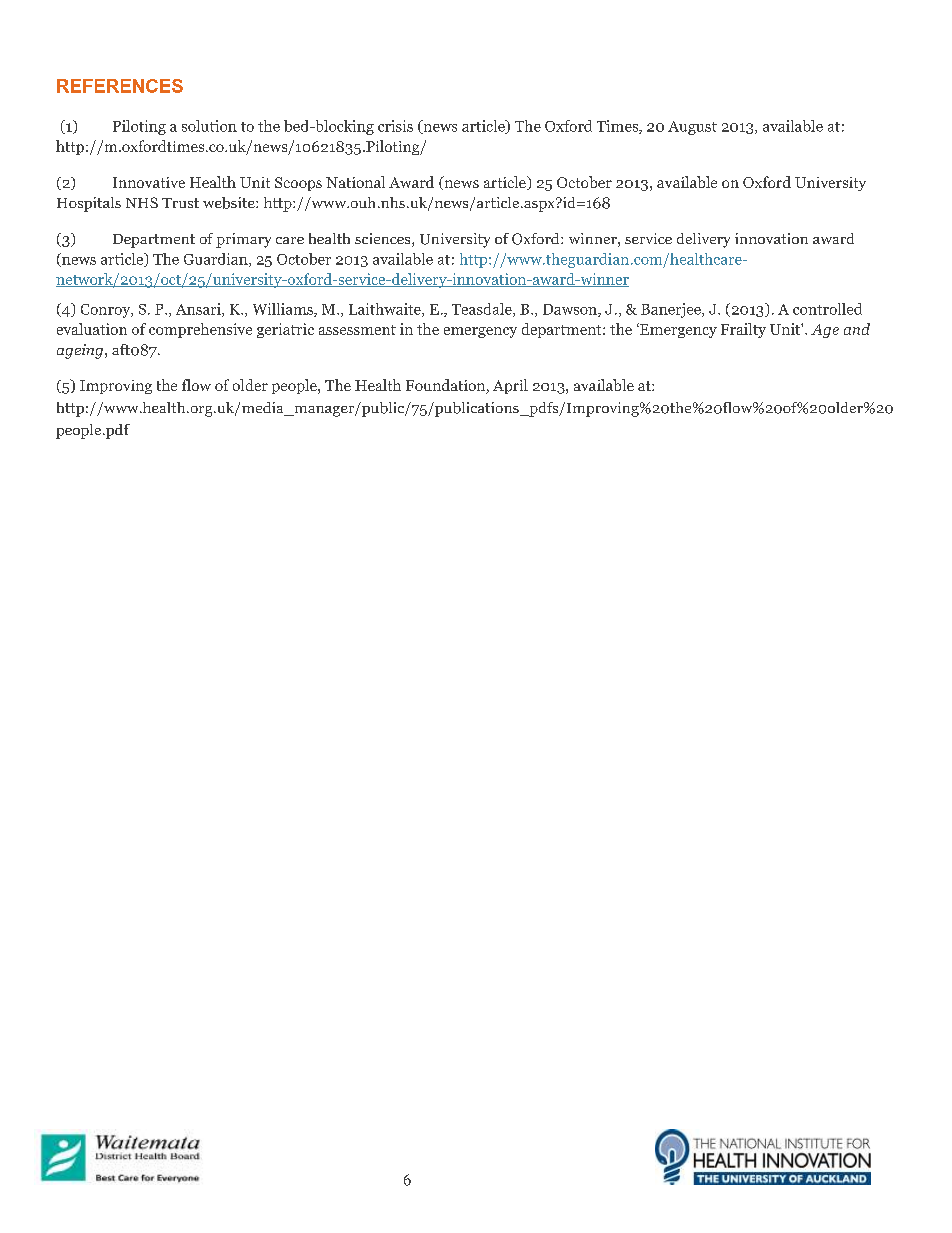  Describe the element at coordinates (355, 182) in the page. I see `National` at that location.
